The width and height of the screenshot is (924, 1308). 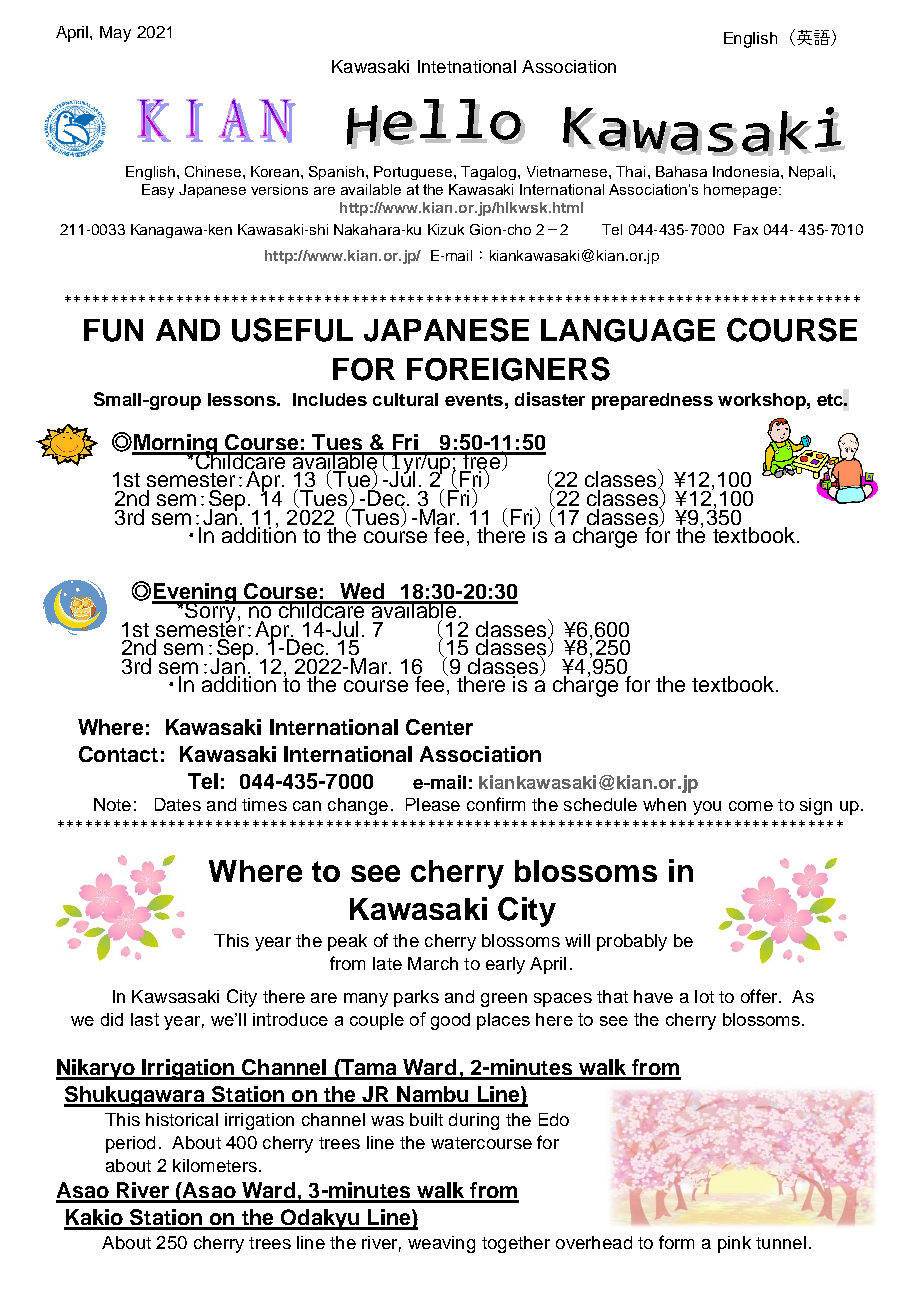 I want to click on weaving, so click(x=441, y=1244).
